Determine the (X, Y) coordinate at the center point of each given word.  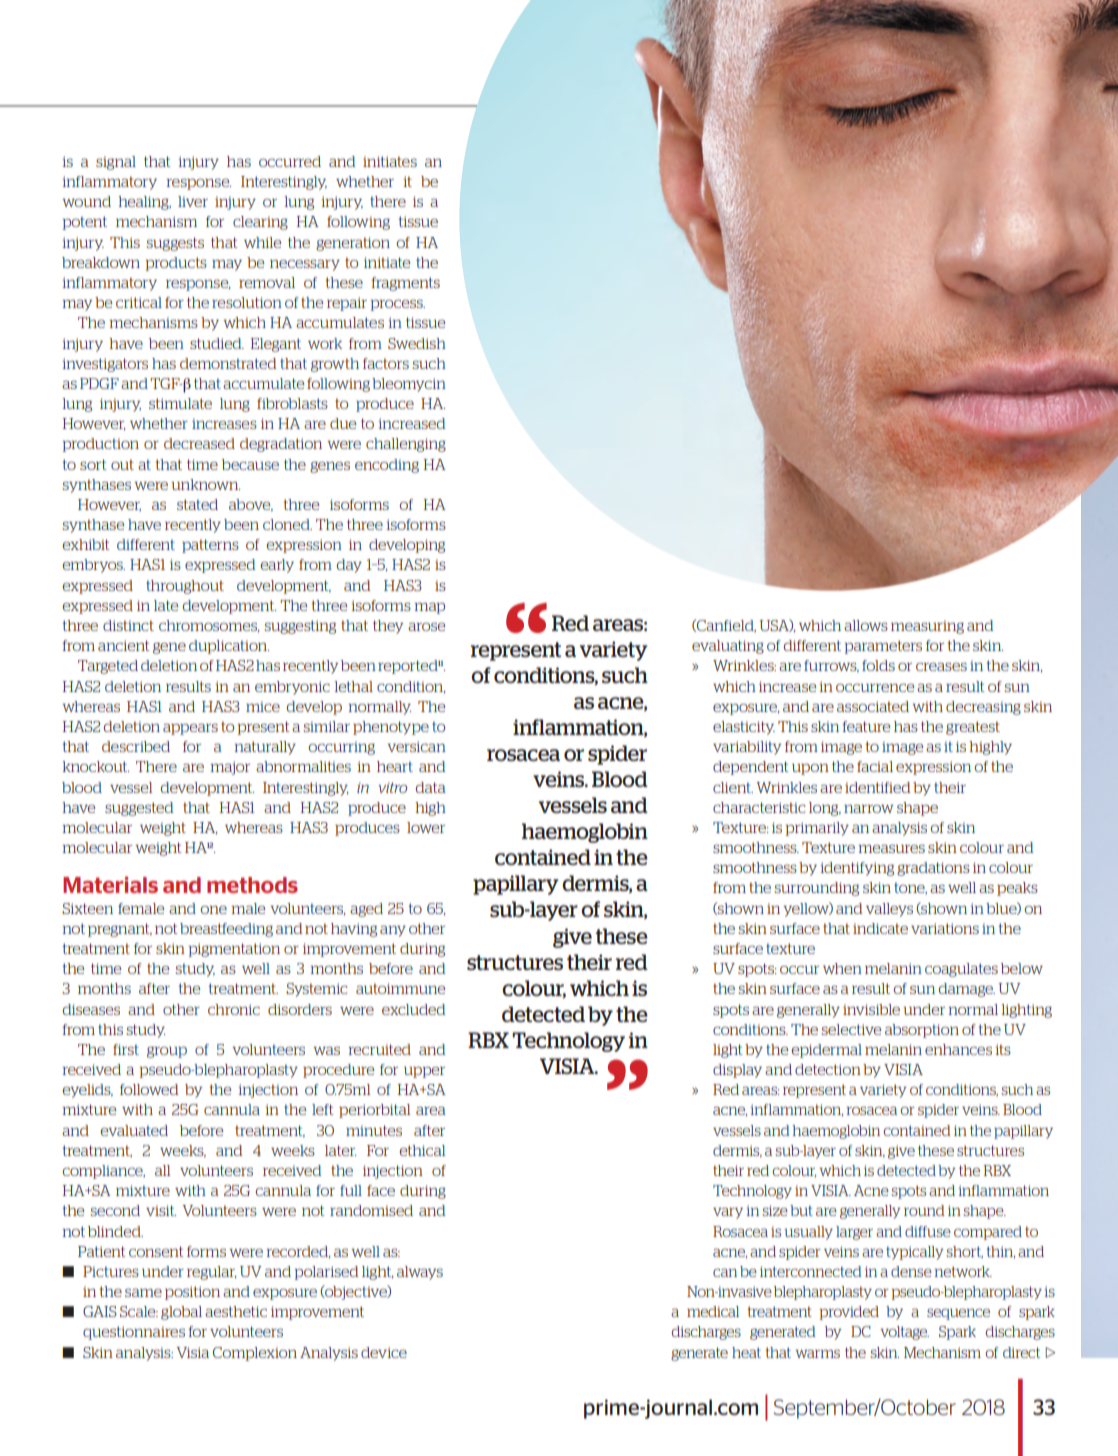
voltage (904, 1333)
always (420, 1273)
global (181, 1313)
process (397, 305)
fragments (405, 284)
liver (193, 201)
